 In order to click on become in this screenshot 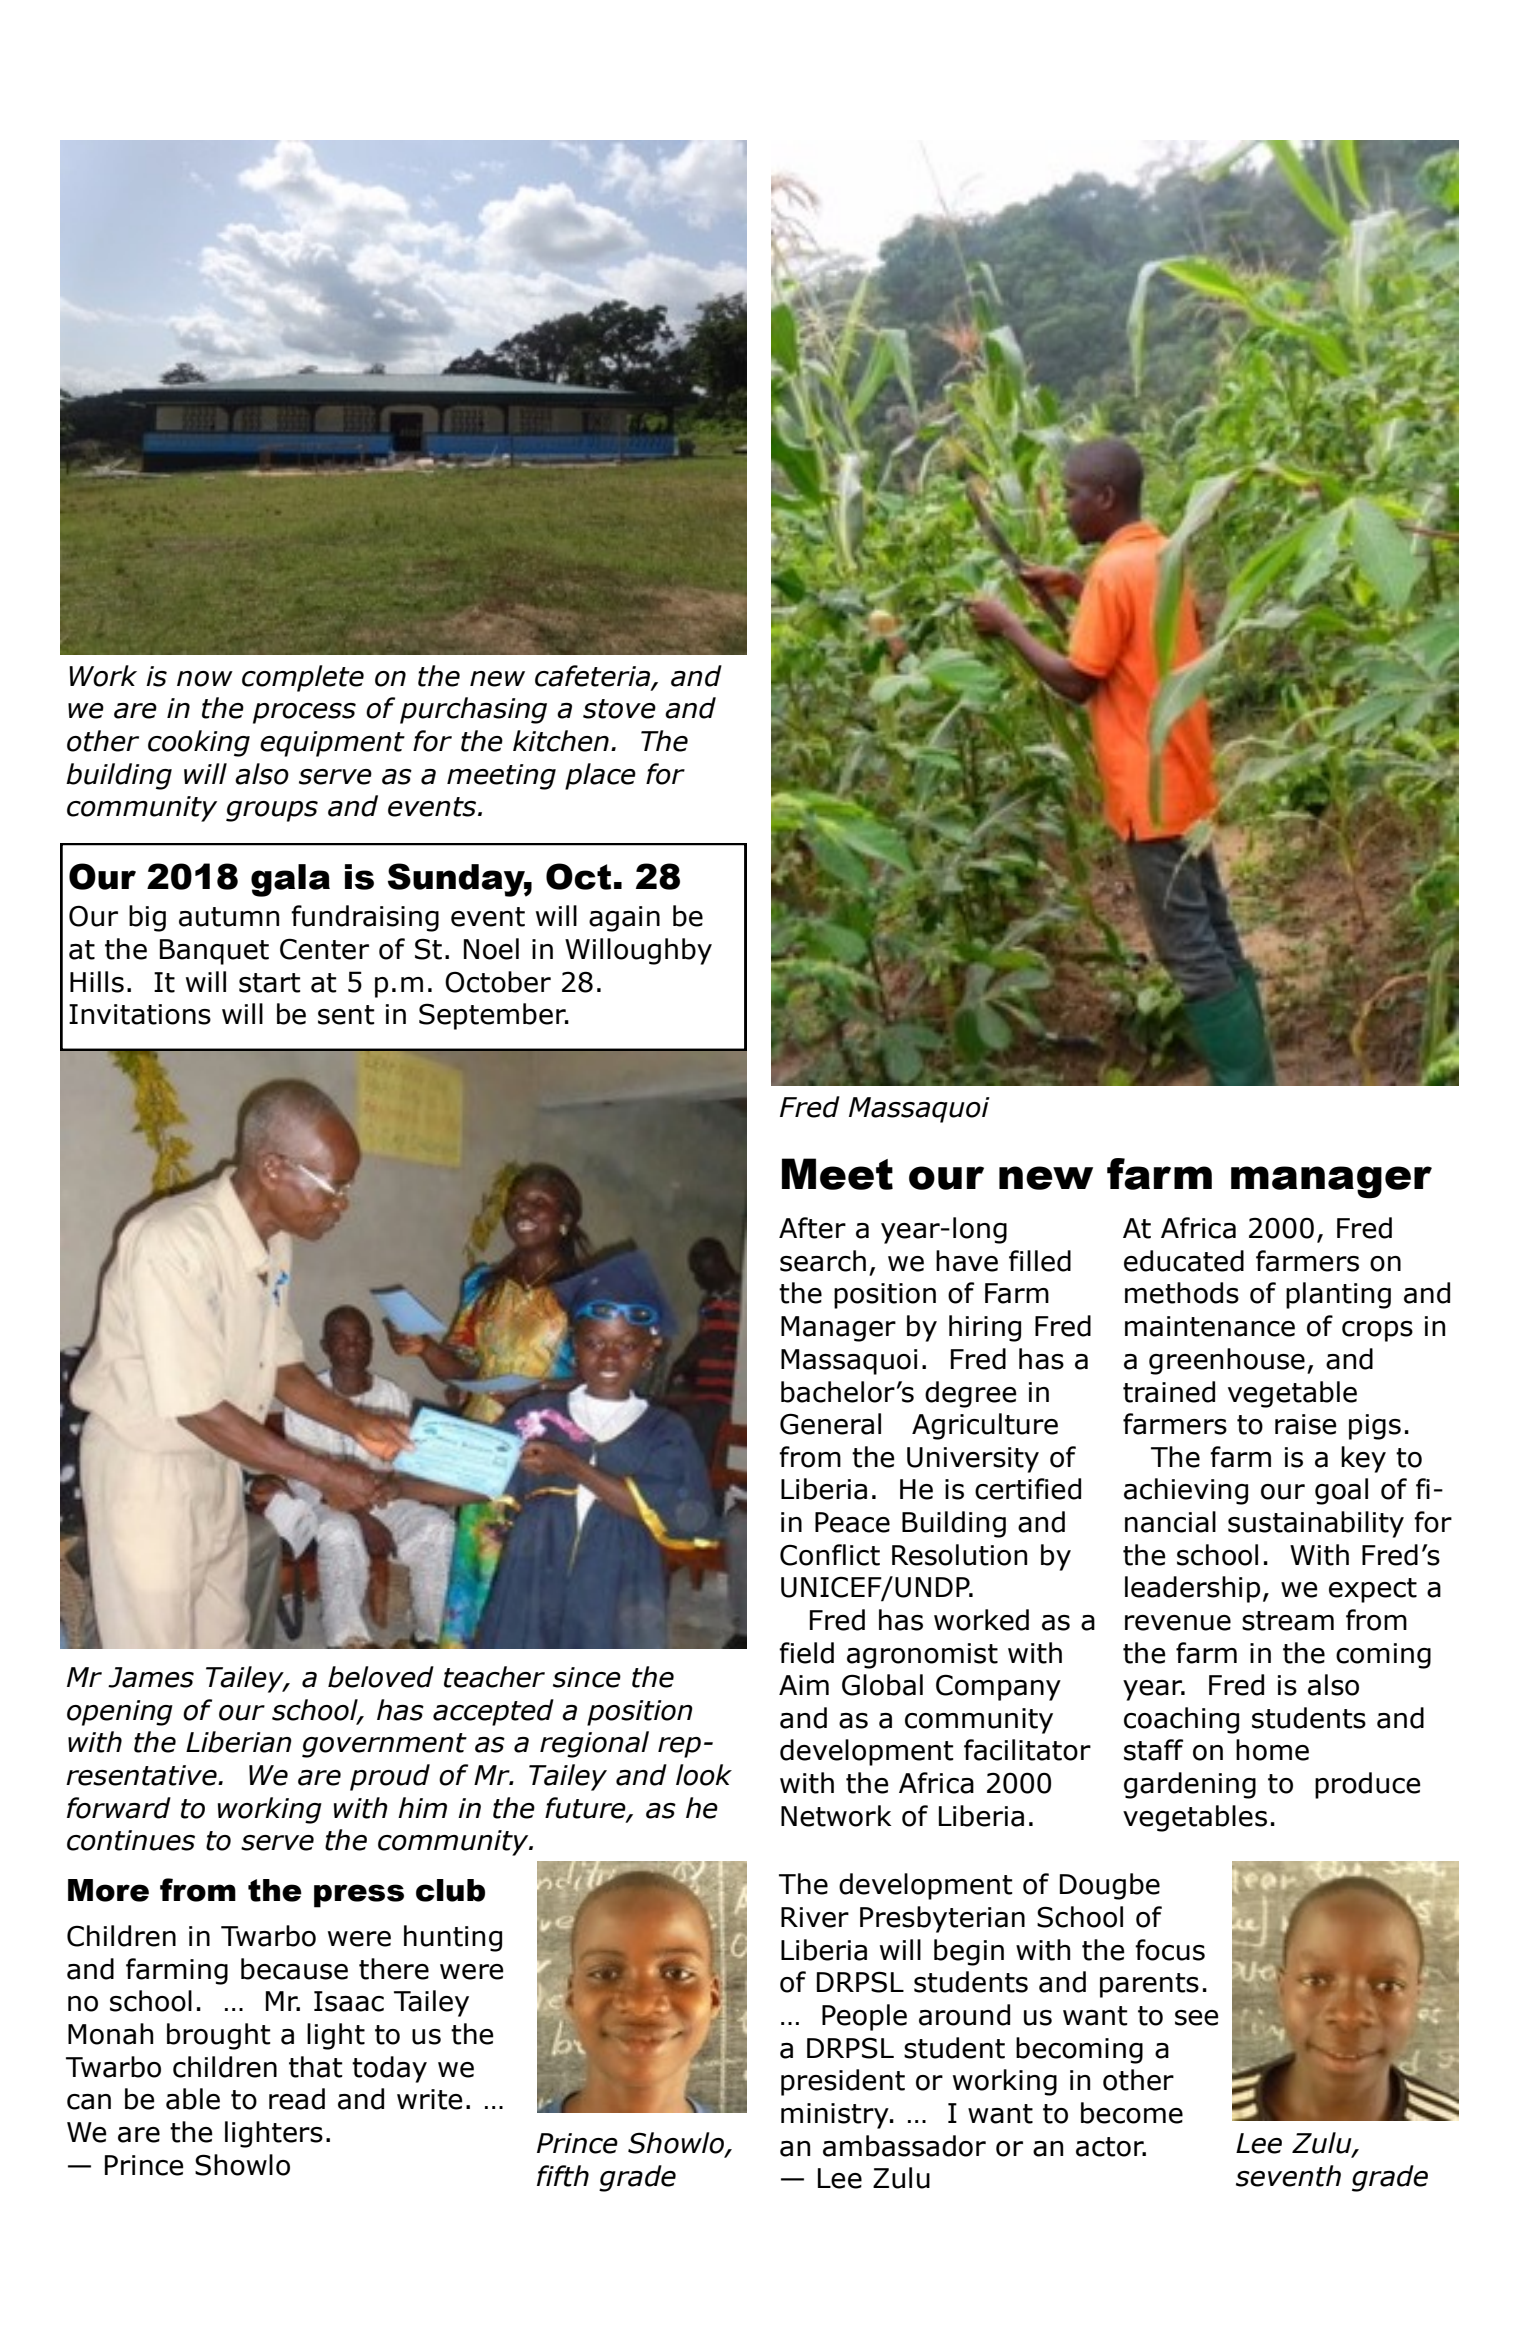, I will do `click(1132, 2113)`.
